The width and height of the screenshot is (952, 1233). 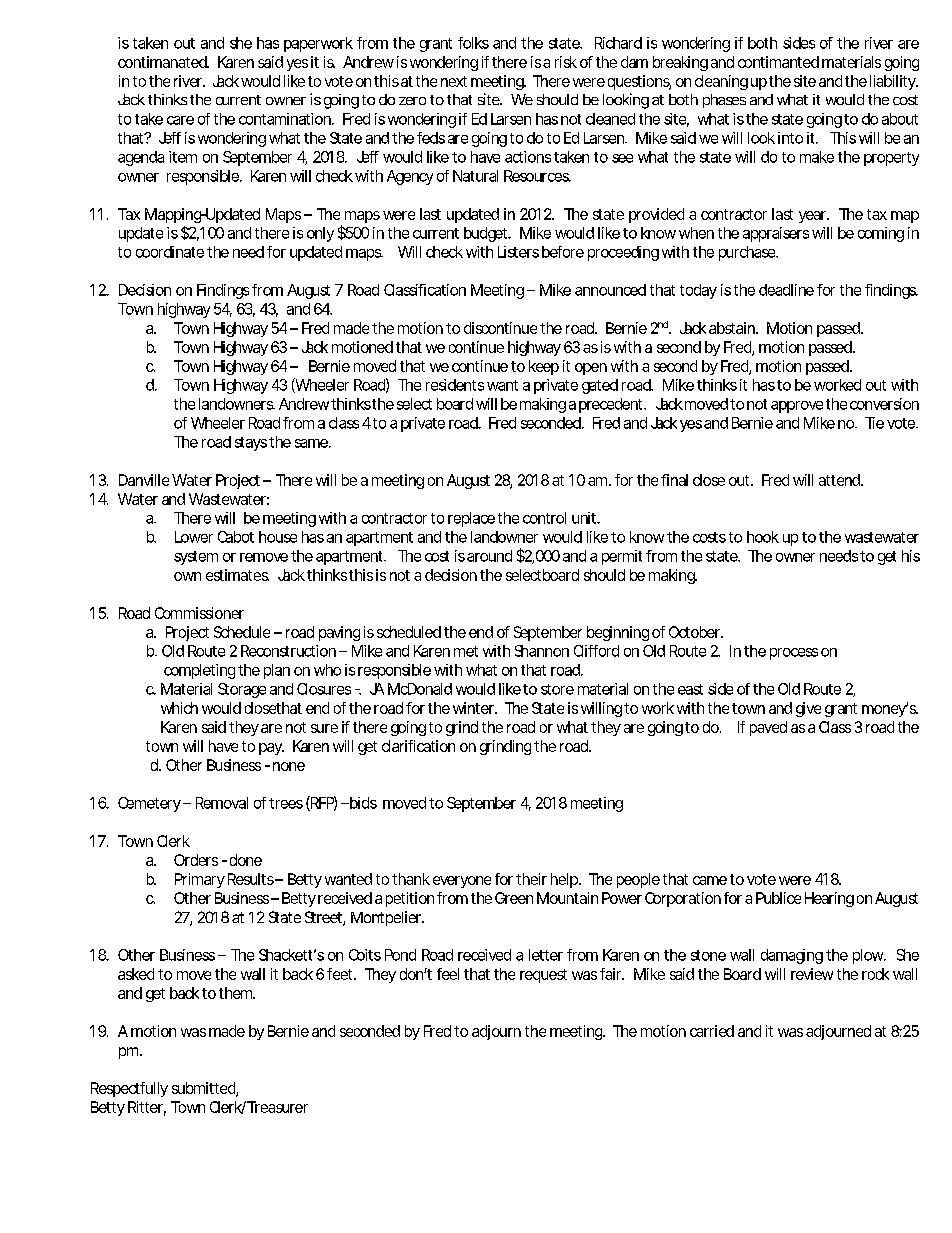 What do you see at coordinates (797, 407) in the screenshot?
I see `approve` at bounding box center [797, 407].
